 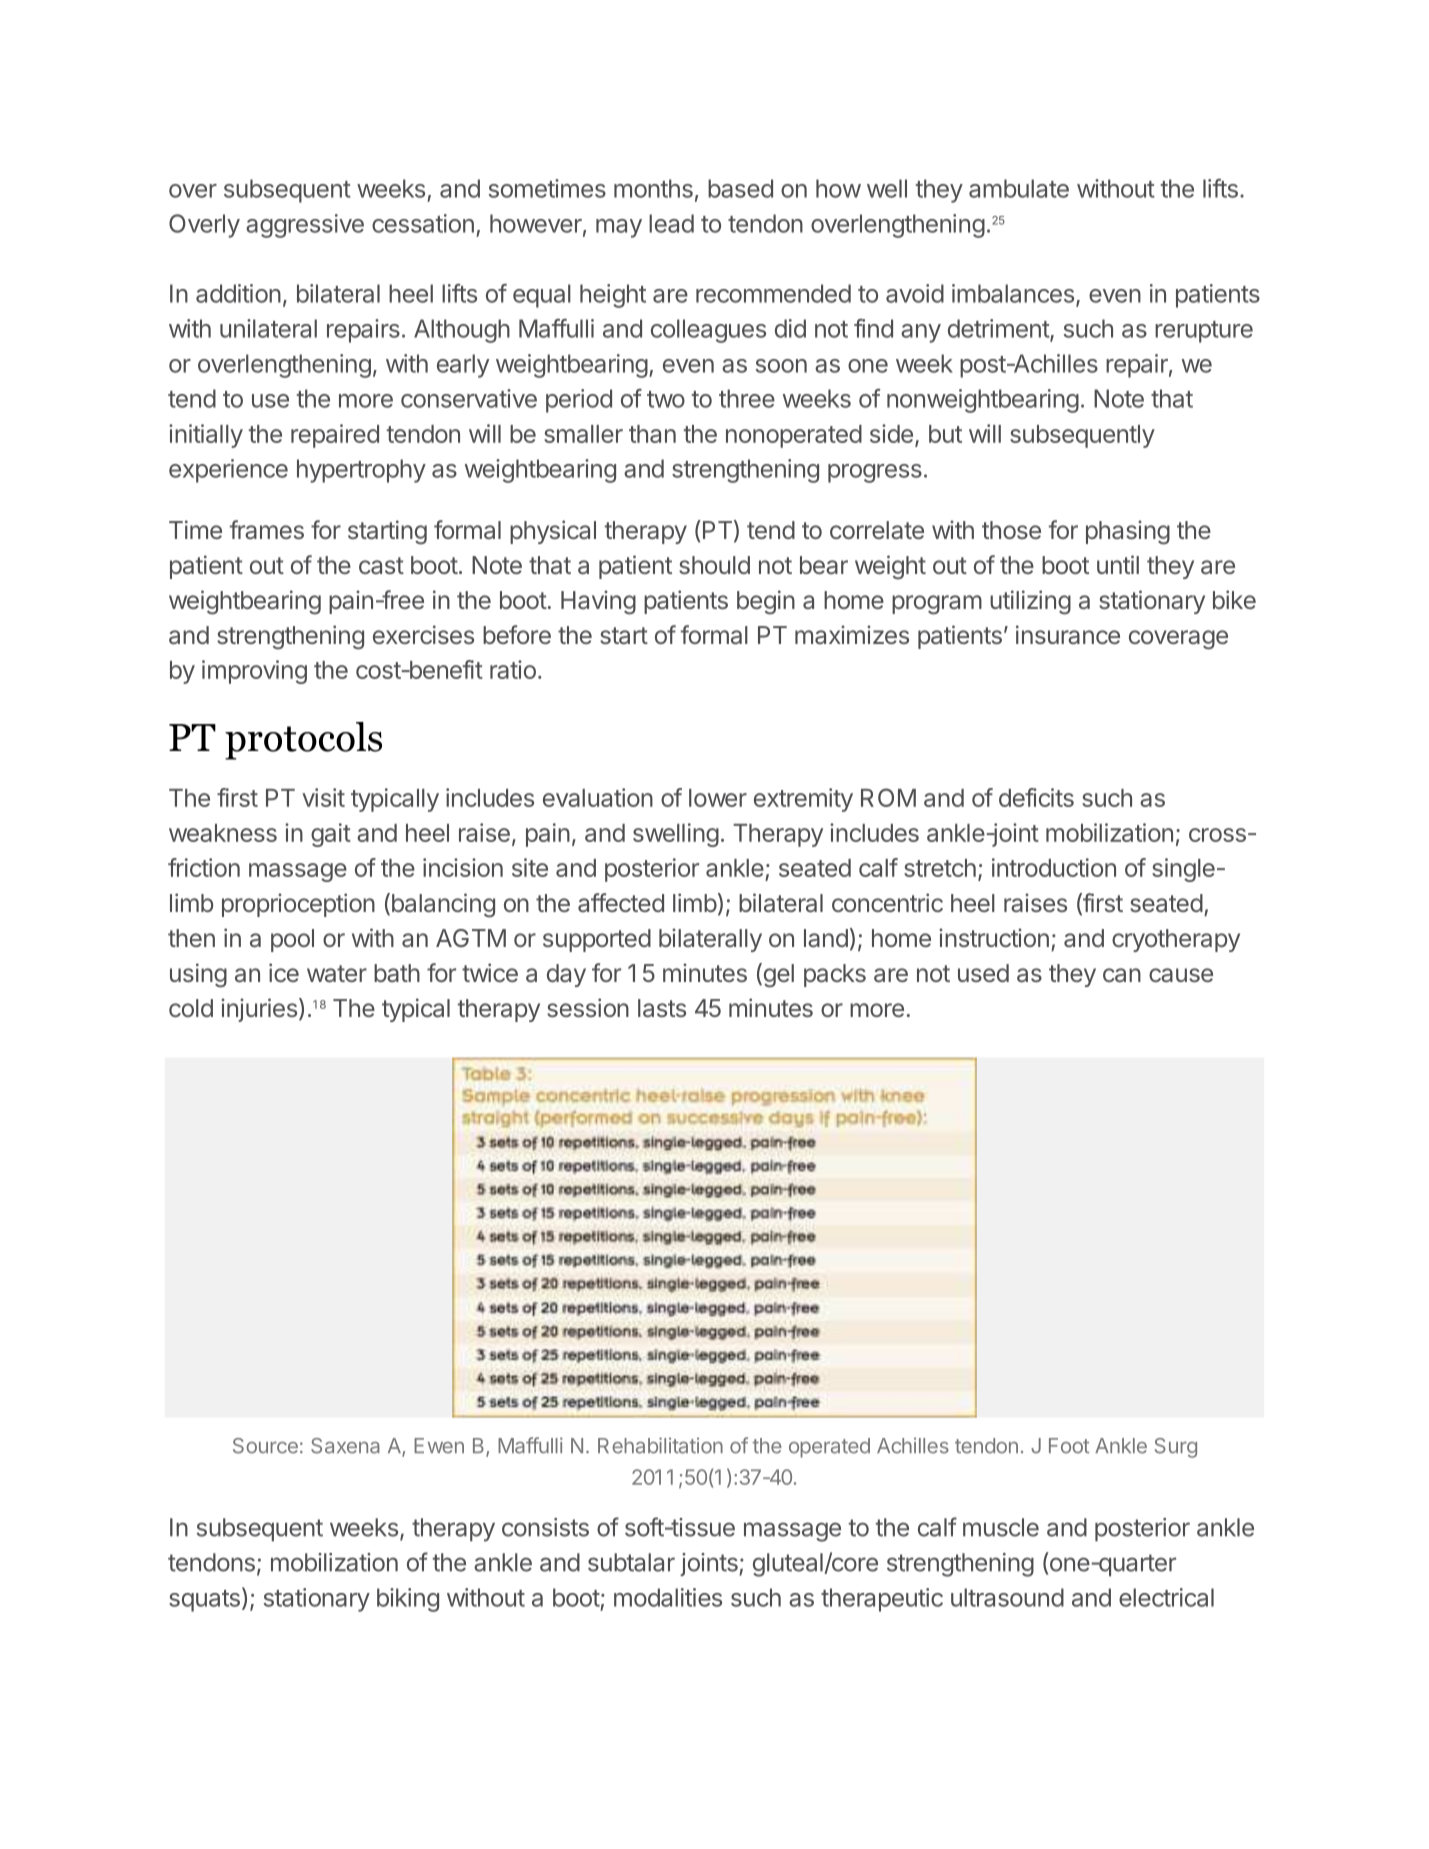 What do you see at coordinates (292, 940) in the image?
I see `pool` at bounding box center [292, 940].
